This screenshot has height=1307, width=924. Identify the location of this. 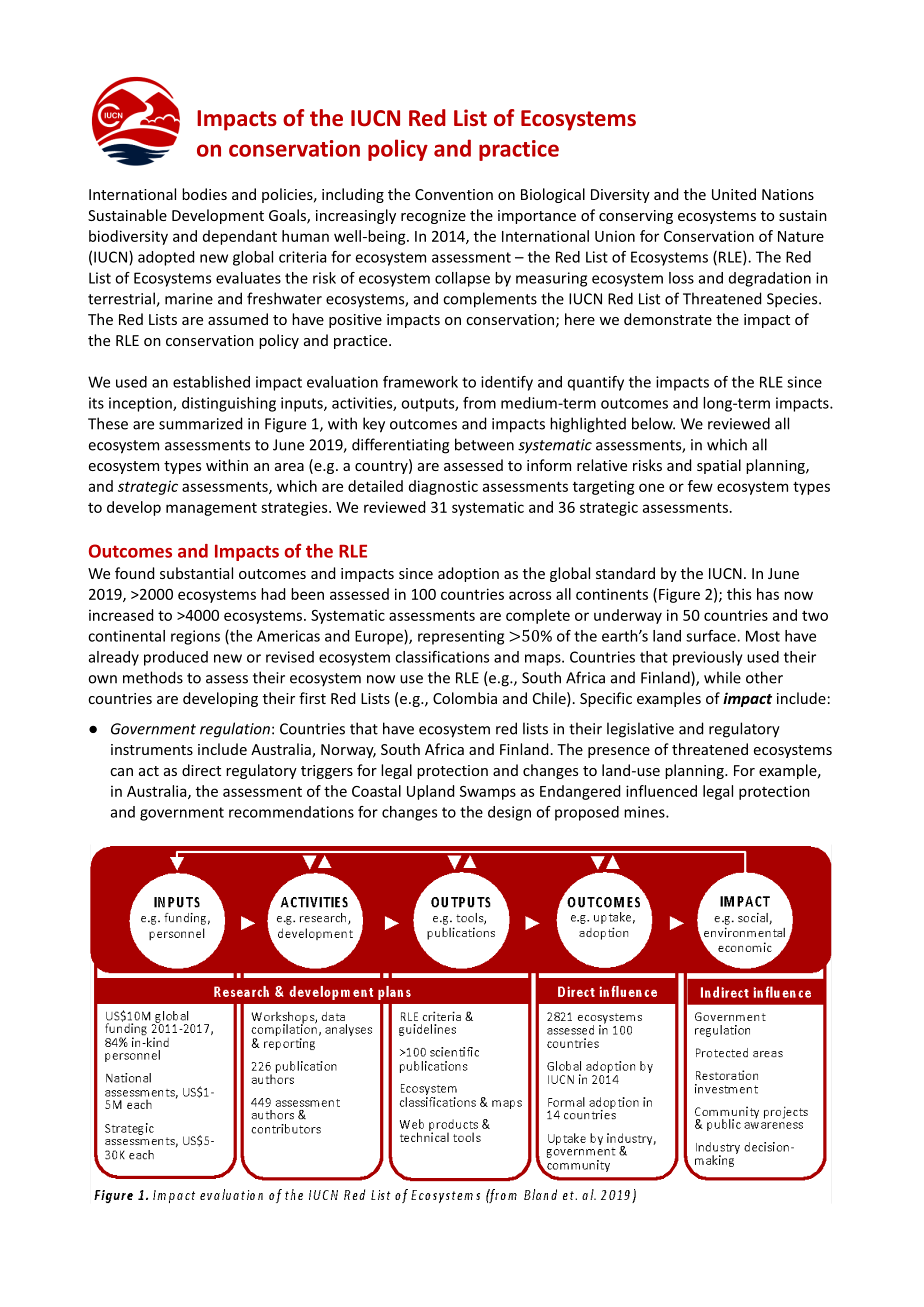
(739, 594).
